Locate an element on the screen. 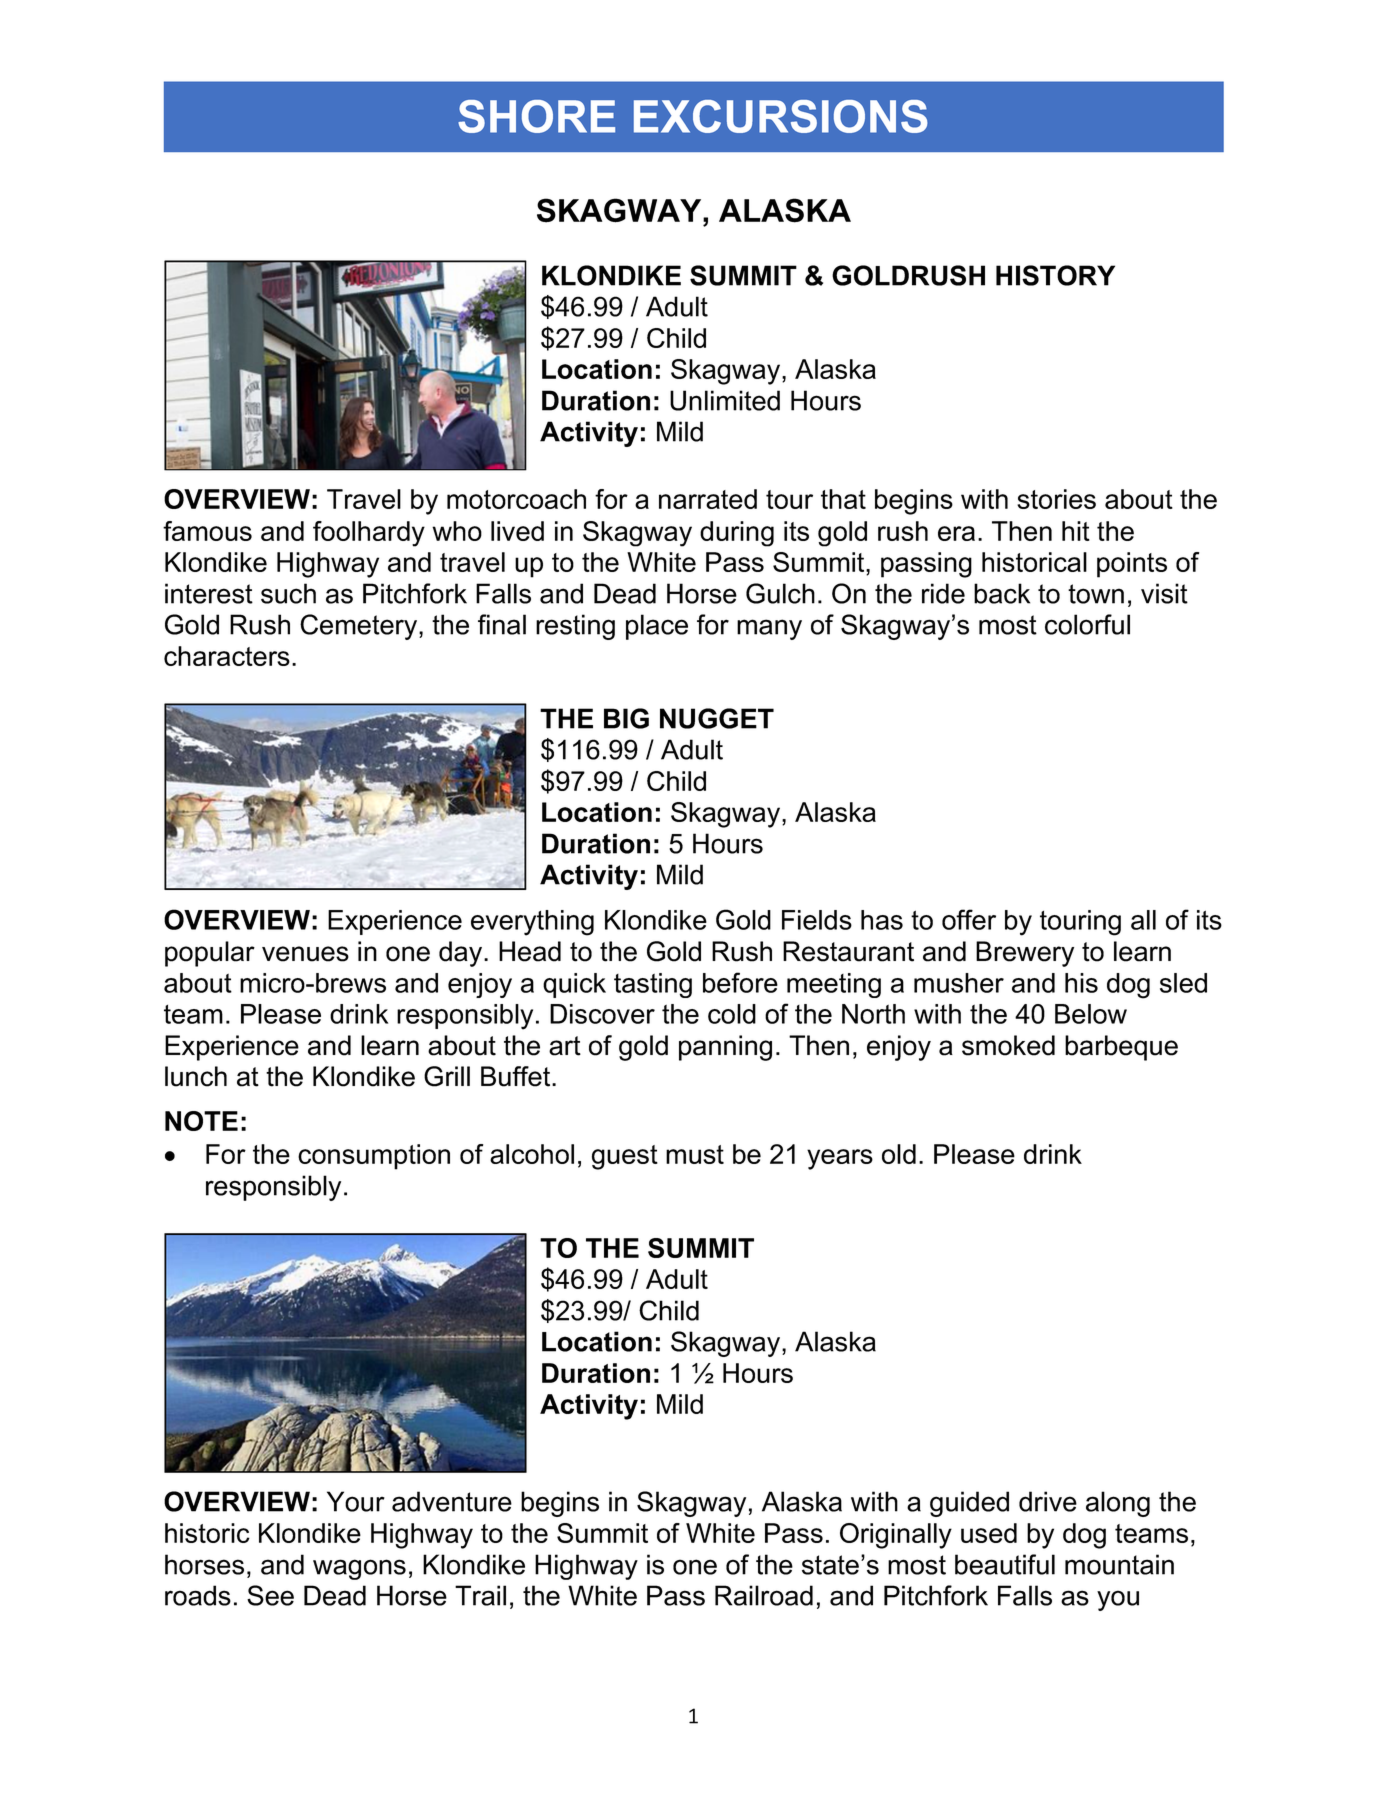  colorful is located at coordinates (1087, 624).
